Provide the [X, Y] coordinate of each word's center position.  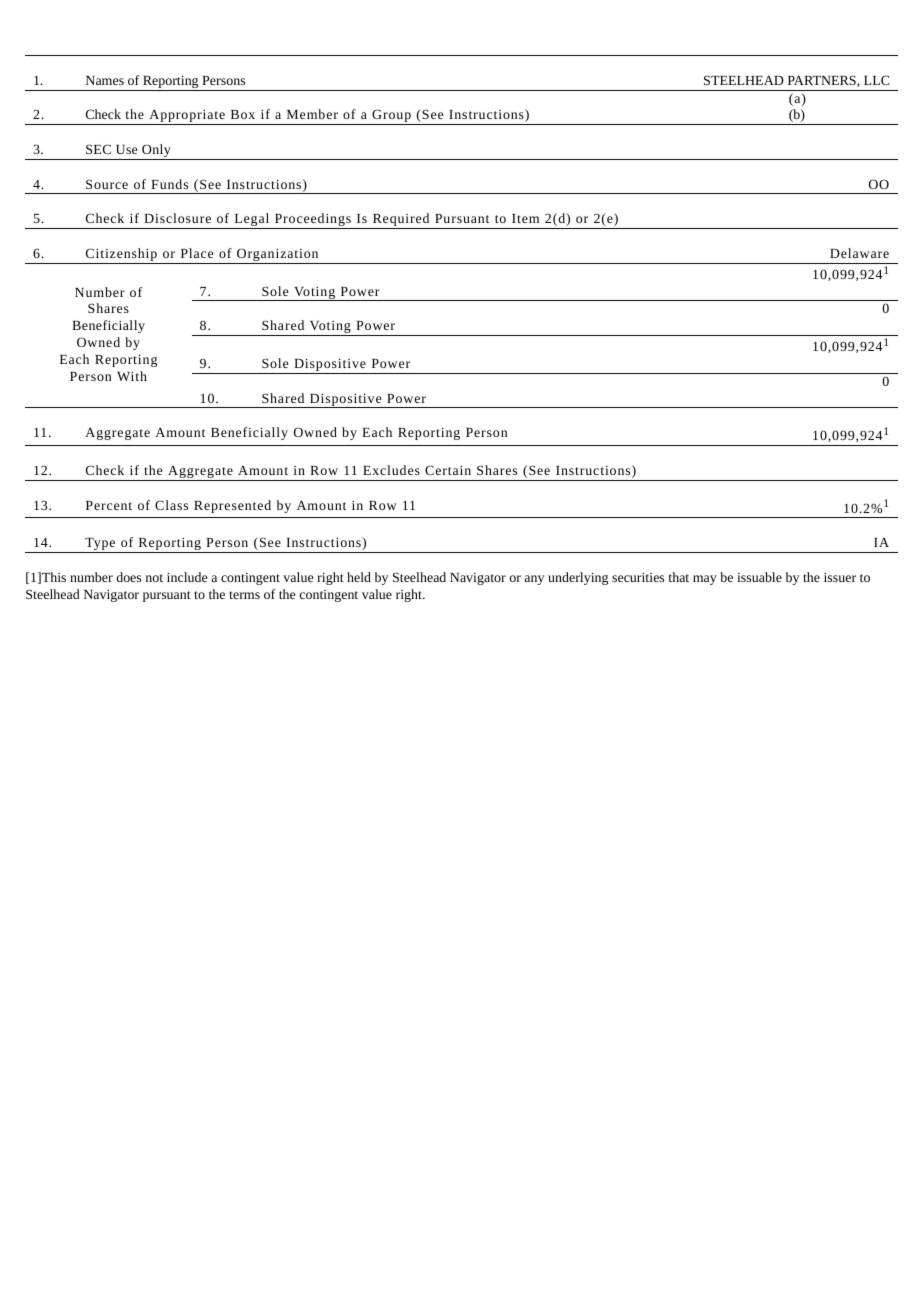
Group [391, 117]
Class [171, 505]
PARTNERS [823, 81]
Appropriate [187, 117]
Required [401, 221]
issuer [840, 577]
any [534, 580]
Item [525, 218]
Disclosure [177, 218]
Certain [448, 470]
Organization [278, 256]
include [187, 577]
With [132, 376]
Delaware [859, 253]
